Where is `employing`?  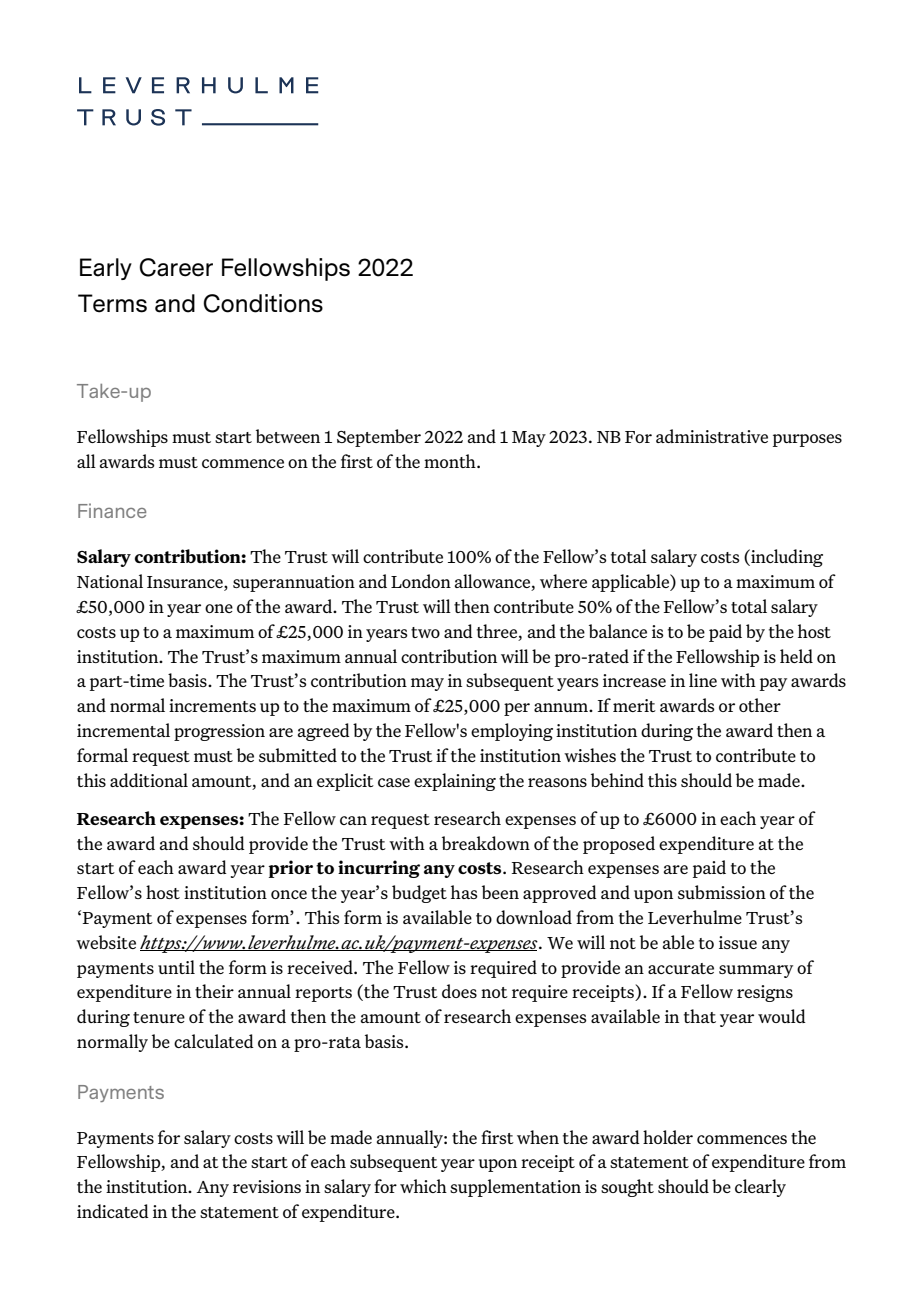
employing is located at coordinates (512, 732).
